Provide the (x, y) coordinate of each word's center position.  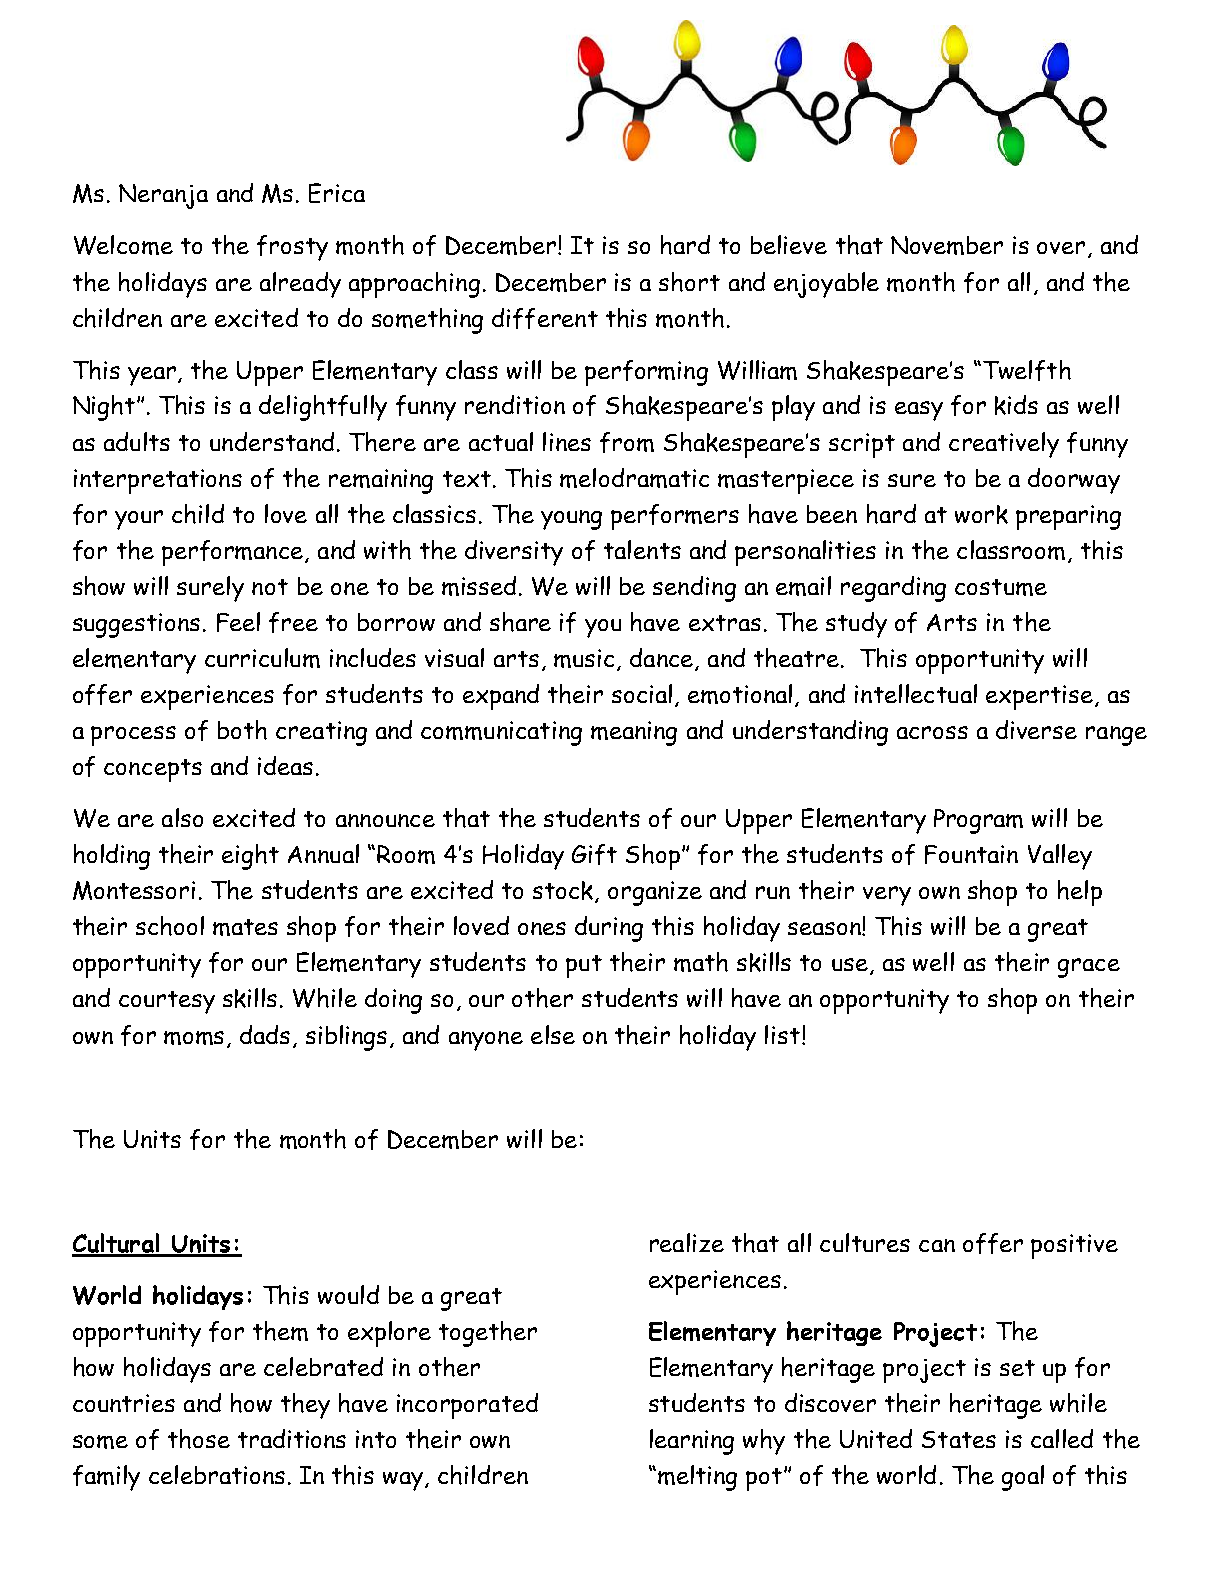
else (553, 1034)
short (689, 282)
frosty (292, 248)
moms (194, 1038)
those (199, 1439)
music (584, 658)
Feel (238, 622)
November (947, 245)
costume (1001, 587)
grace (1089, 968)
